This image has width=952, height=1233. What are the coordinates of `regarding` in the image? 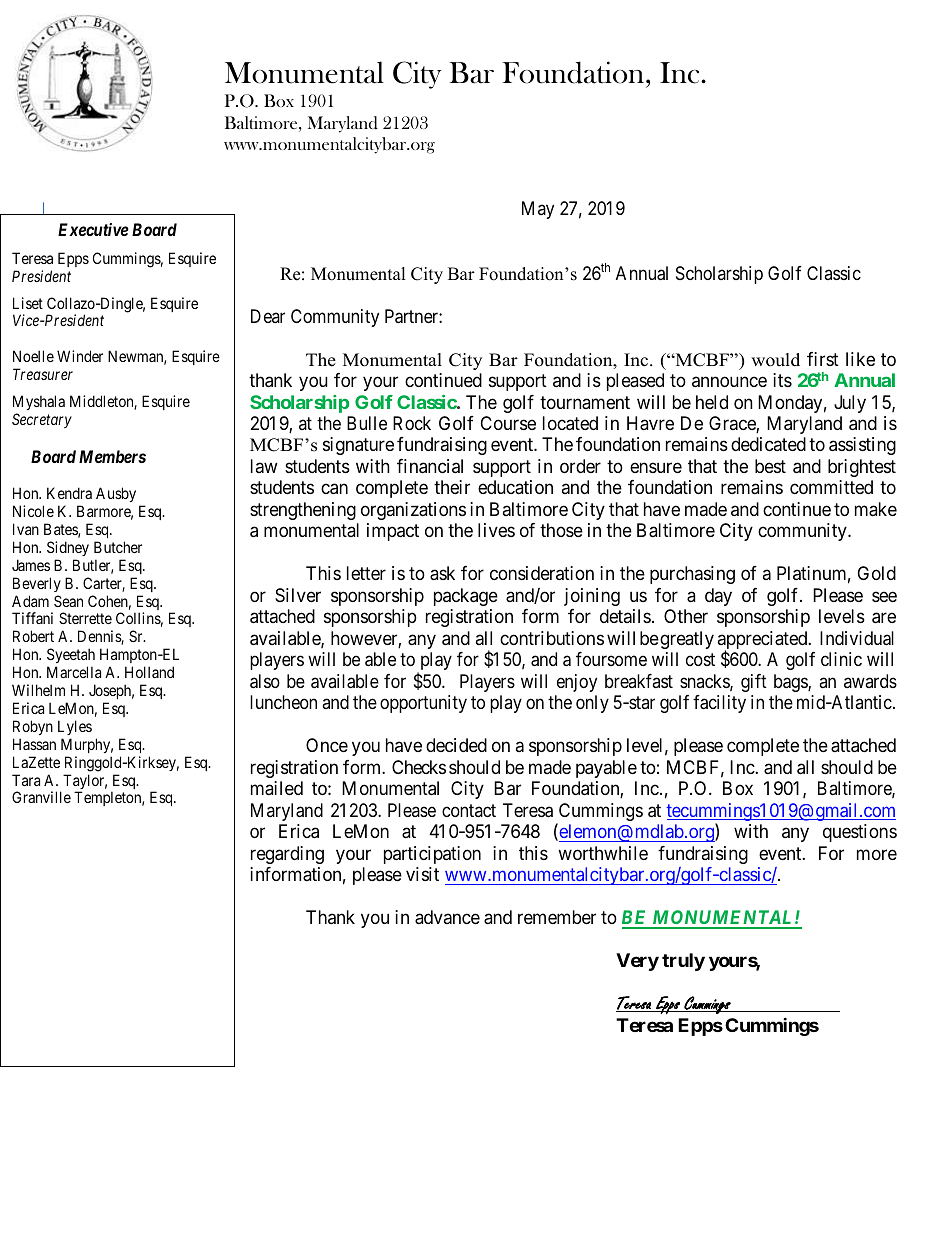 It's located at (287, 855).
